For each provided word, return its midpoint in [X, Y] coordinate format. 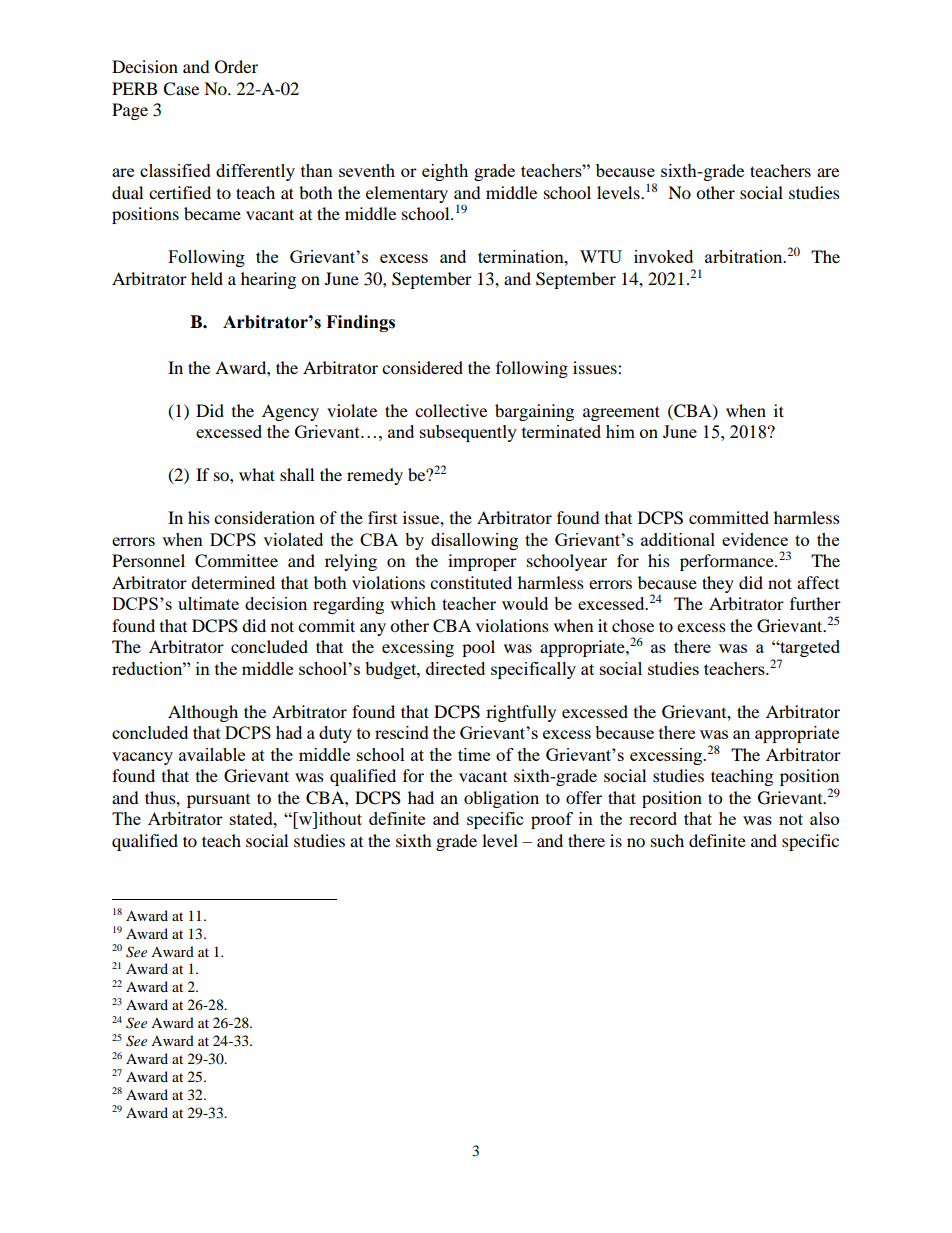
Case [181, 89]
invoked [663, 256]
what [257, 474]
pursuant [218, 801]
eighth [445, 172]
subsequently [468, 433]
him [620, 431]
